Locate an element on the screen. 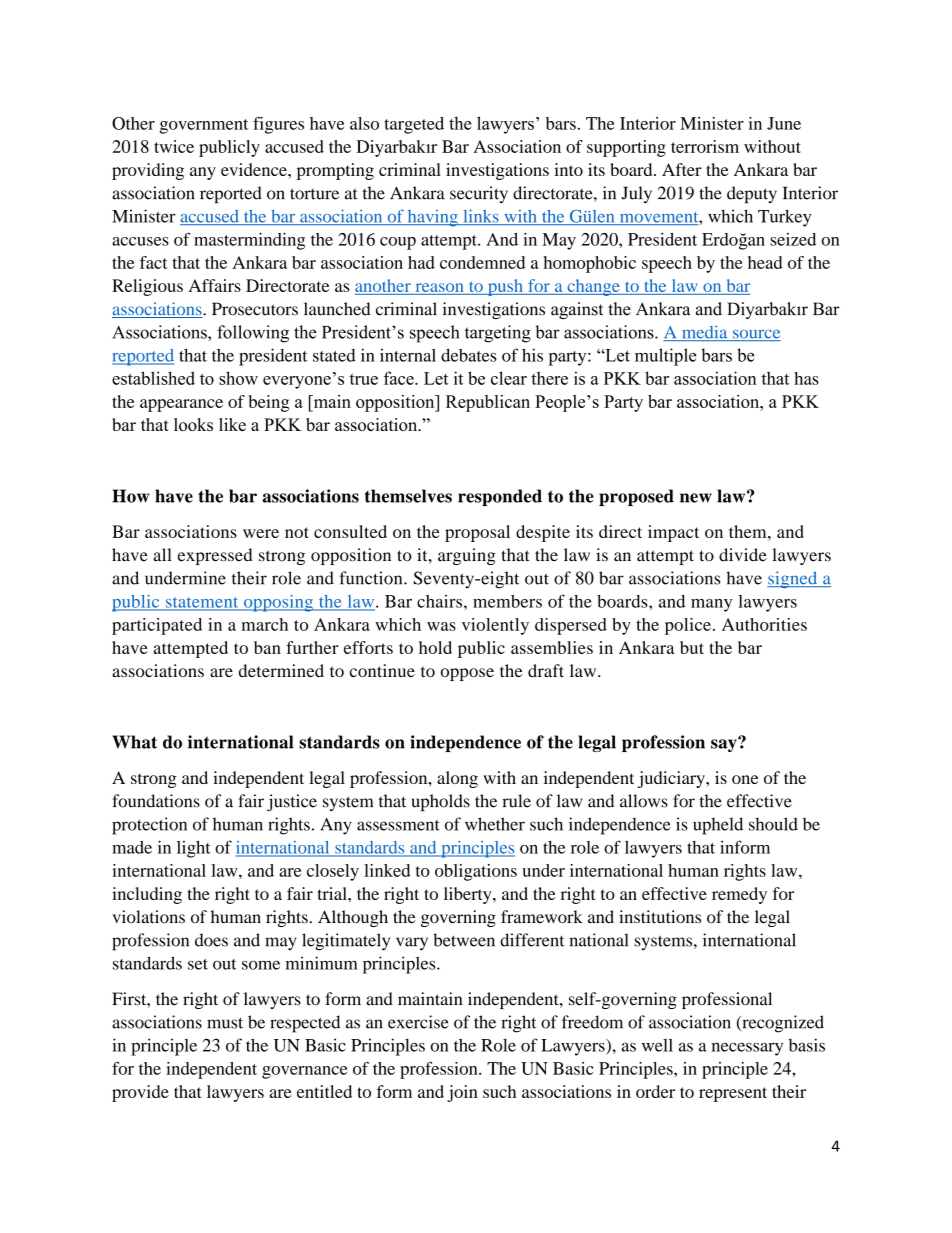  terrorism is located at coordinates (705, 146).
